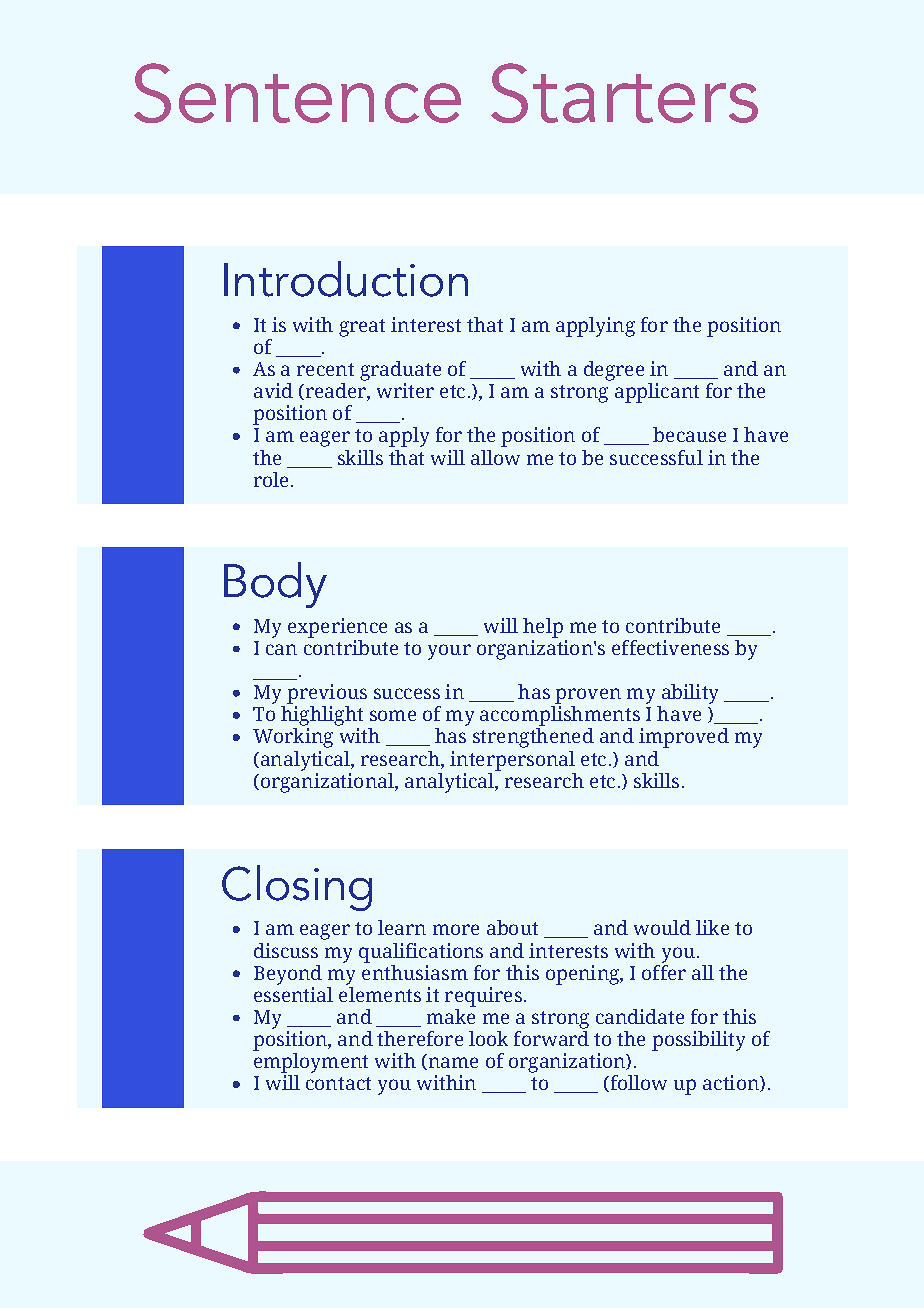 The width and height of the document is (924, 1308). What do you see at coordinates (657, 393) in the document?
I see `applicant` at bounding box center [657, 393].
